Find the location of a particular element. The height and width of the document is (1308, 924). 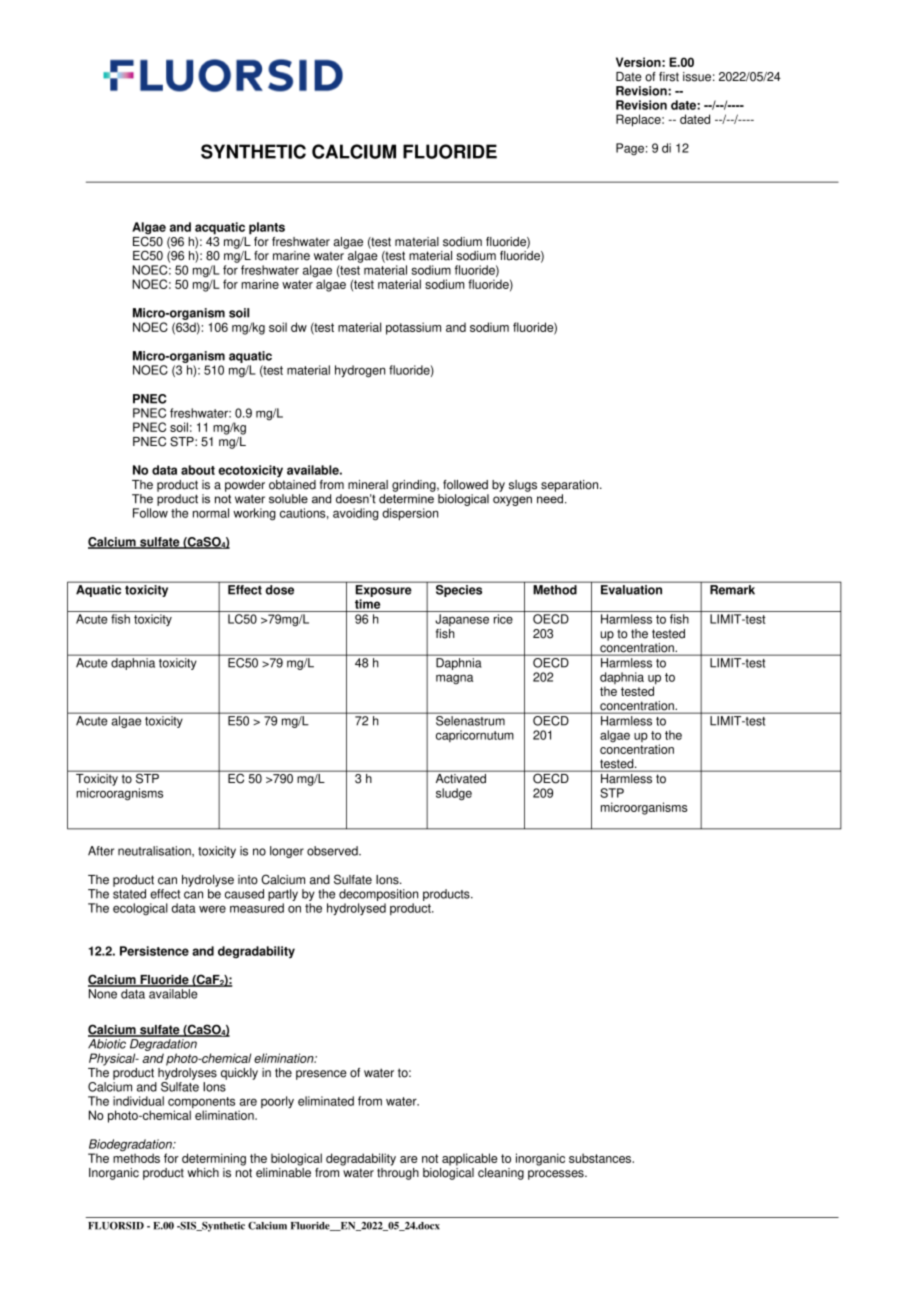

Persistence is located at coordinates (154, 951).
